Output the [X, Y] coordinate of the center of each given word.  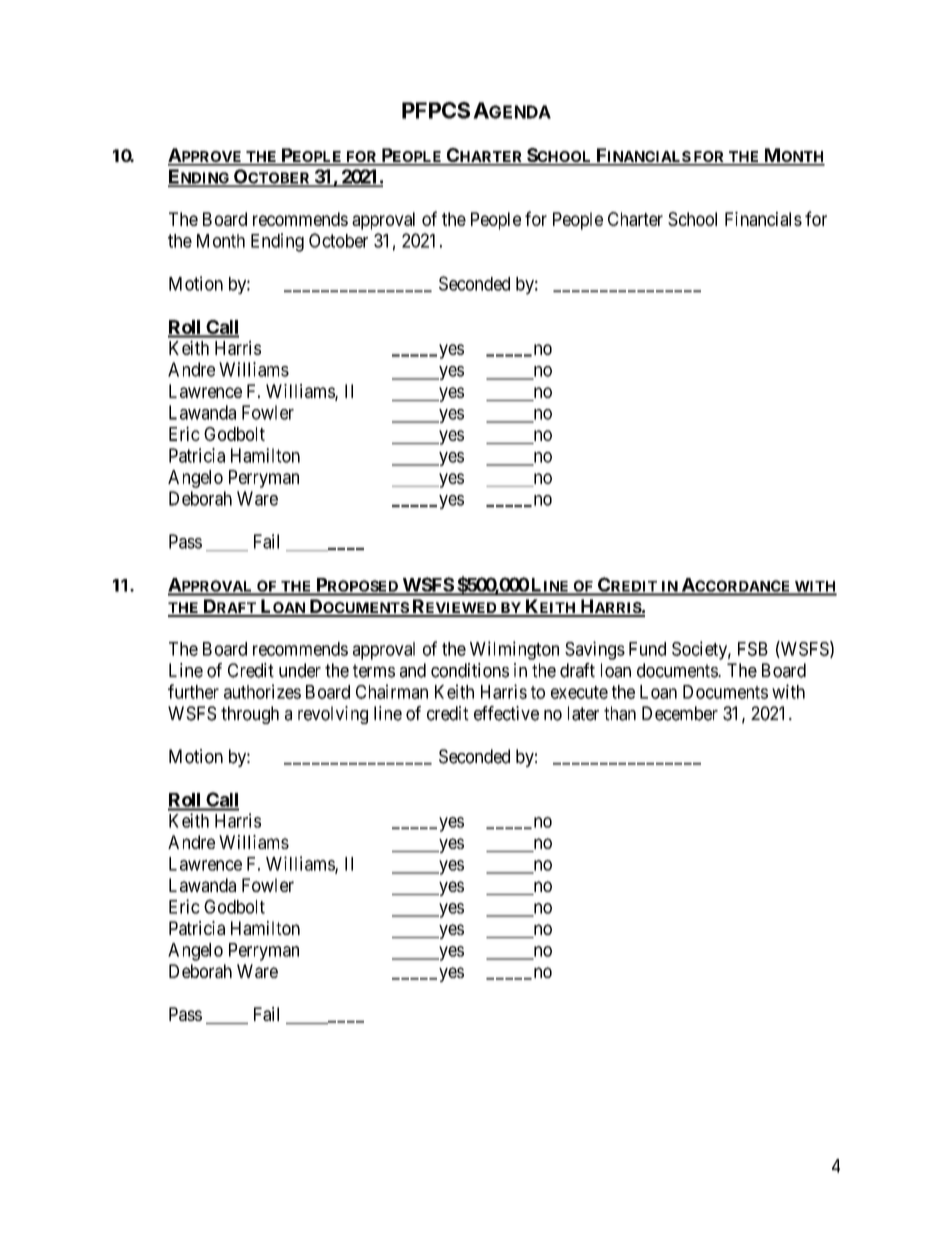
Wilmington [514, 650]
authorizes [262, 691]
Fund [647, 649]
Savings [595, 650]
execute [579, 692]
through [250, 715]
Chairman [392, 691]
